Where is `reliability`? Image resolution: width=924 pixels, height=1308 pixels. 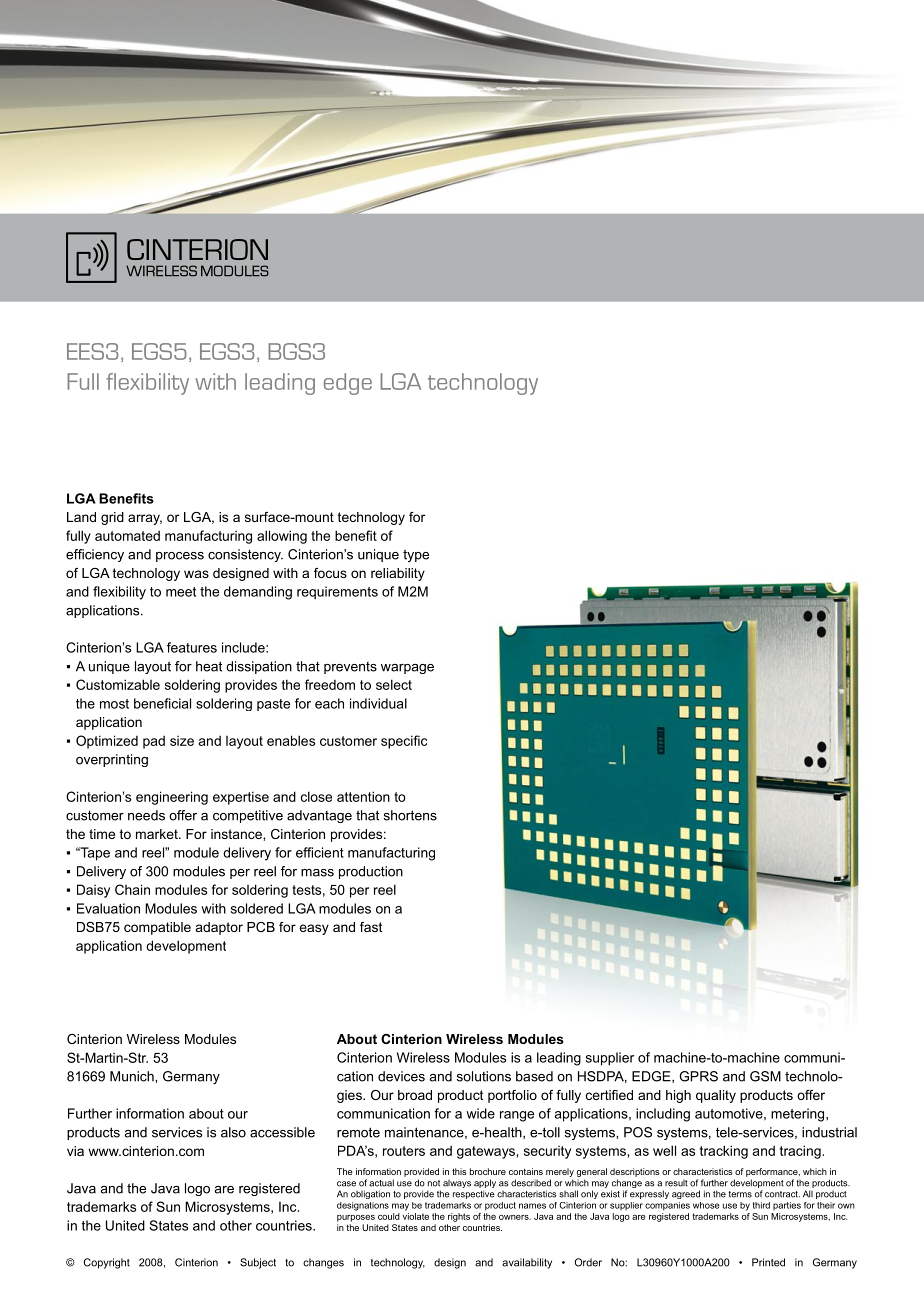
reliability is located at coordinates (398, 574).
